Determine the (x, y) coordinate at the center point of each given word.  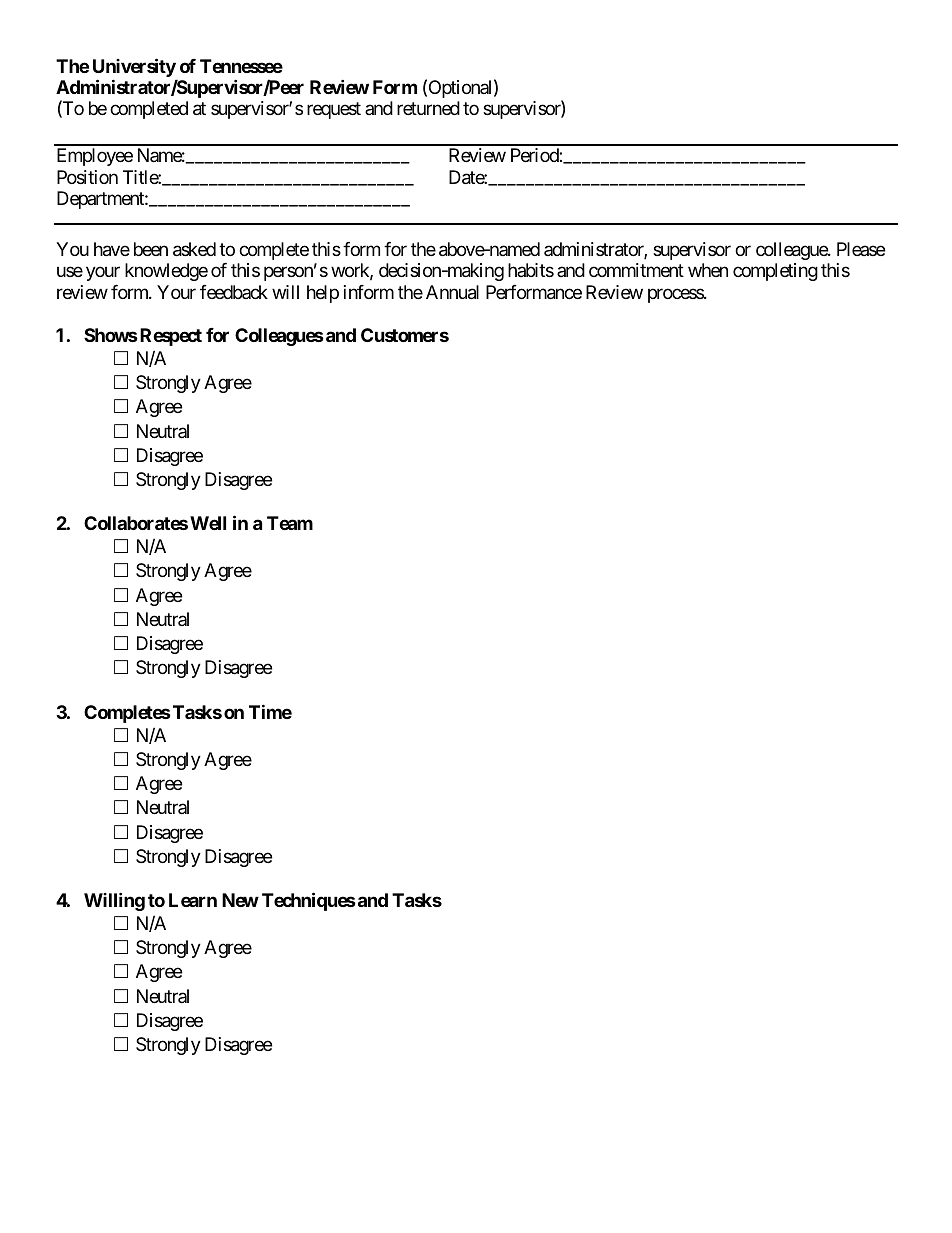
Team (290, 523)
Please (861, 249)
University (135, 69)
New (240, 900)
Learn (193, 900)
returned (428, 108)
